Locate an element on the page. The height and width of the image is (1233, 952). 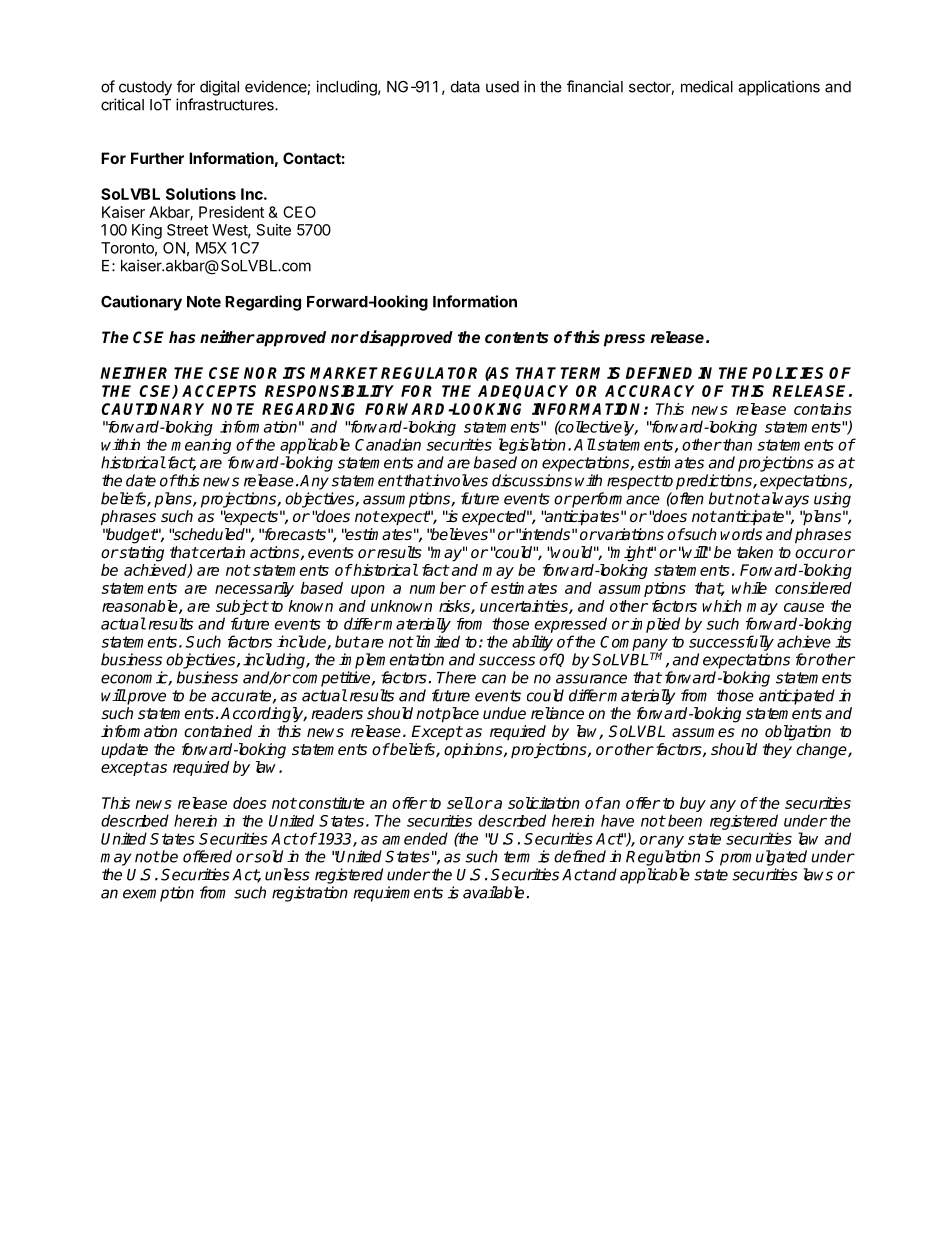
has is located at coordinates (182, 337).
